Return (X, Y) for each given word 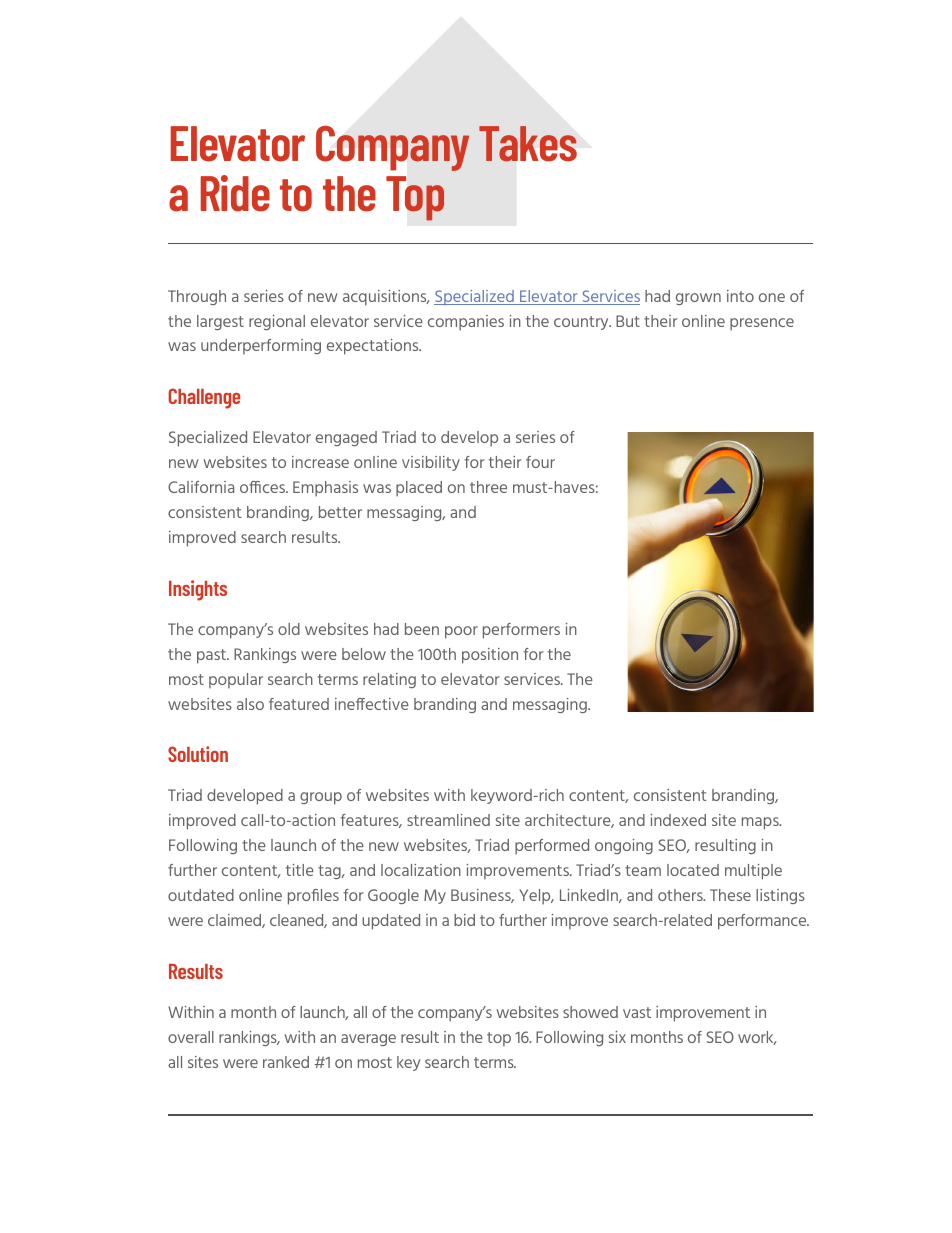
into (740, 296)
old (289, 629)
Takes (528, 144)
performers (521, 631)
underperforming (261, 346)
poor (461, 632)
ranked (286, 1062)
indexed (678, 820)
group (321, 798)
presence (762, 324)
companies (466, 323)
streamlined (448, 820)
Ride (235, 193)
